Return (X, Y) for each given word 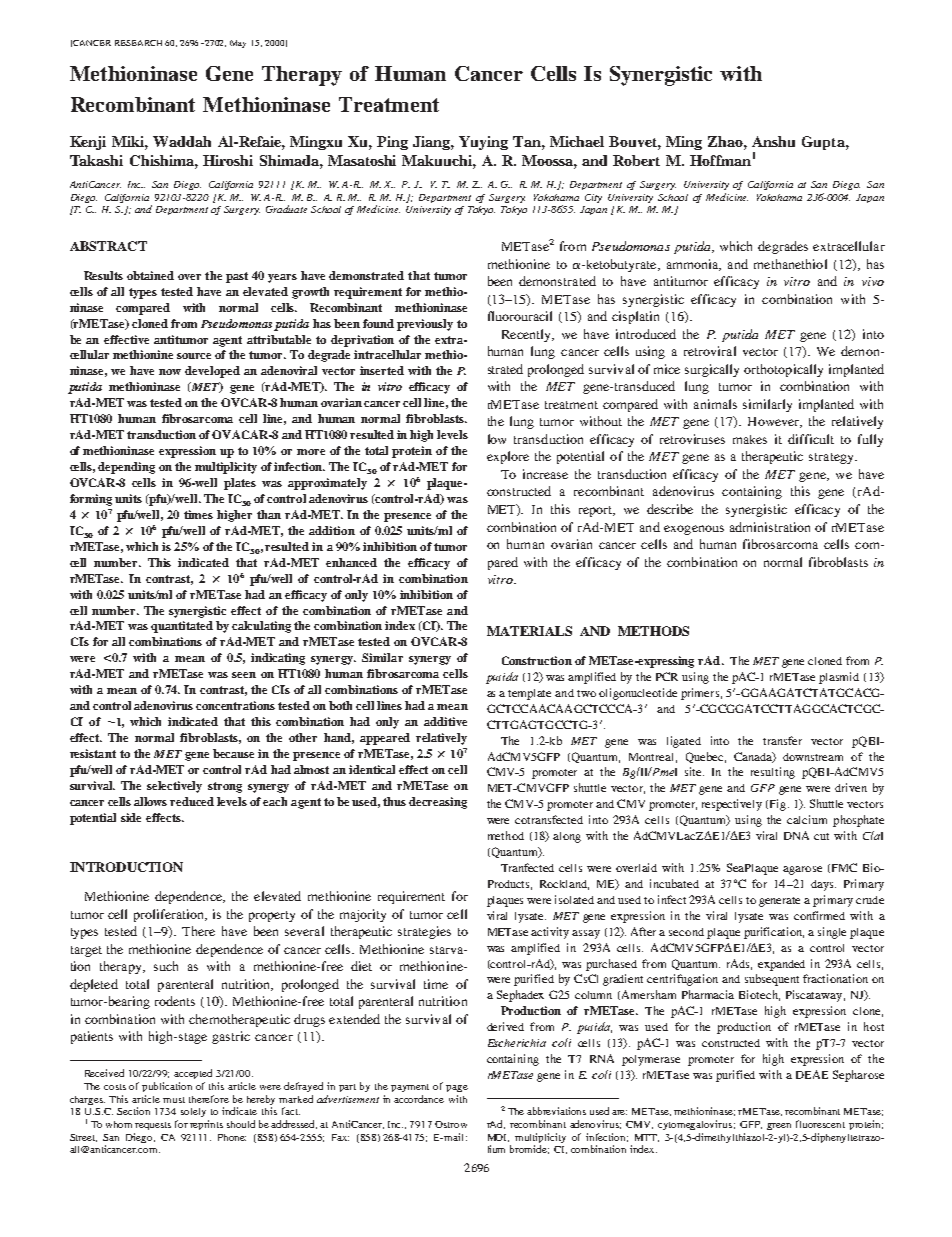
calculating (261, 627)
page (457, 1088)
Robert (636, 160)
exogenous (694, 530)
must (174, 1100)
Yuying (483, 143)
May (238, 44)
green (779, 1126)
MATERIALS (529, 631)
